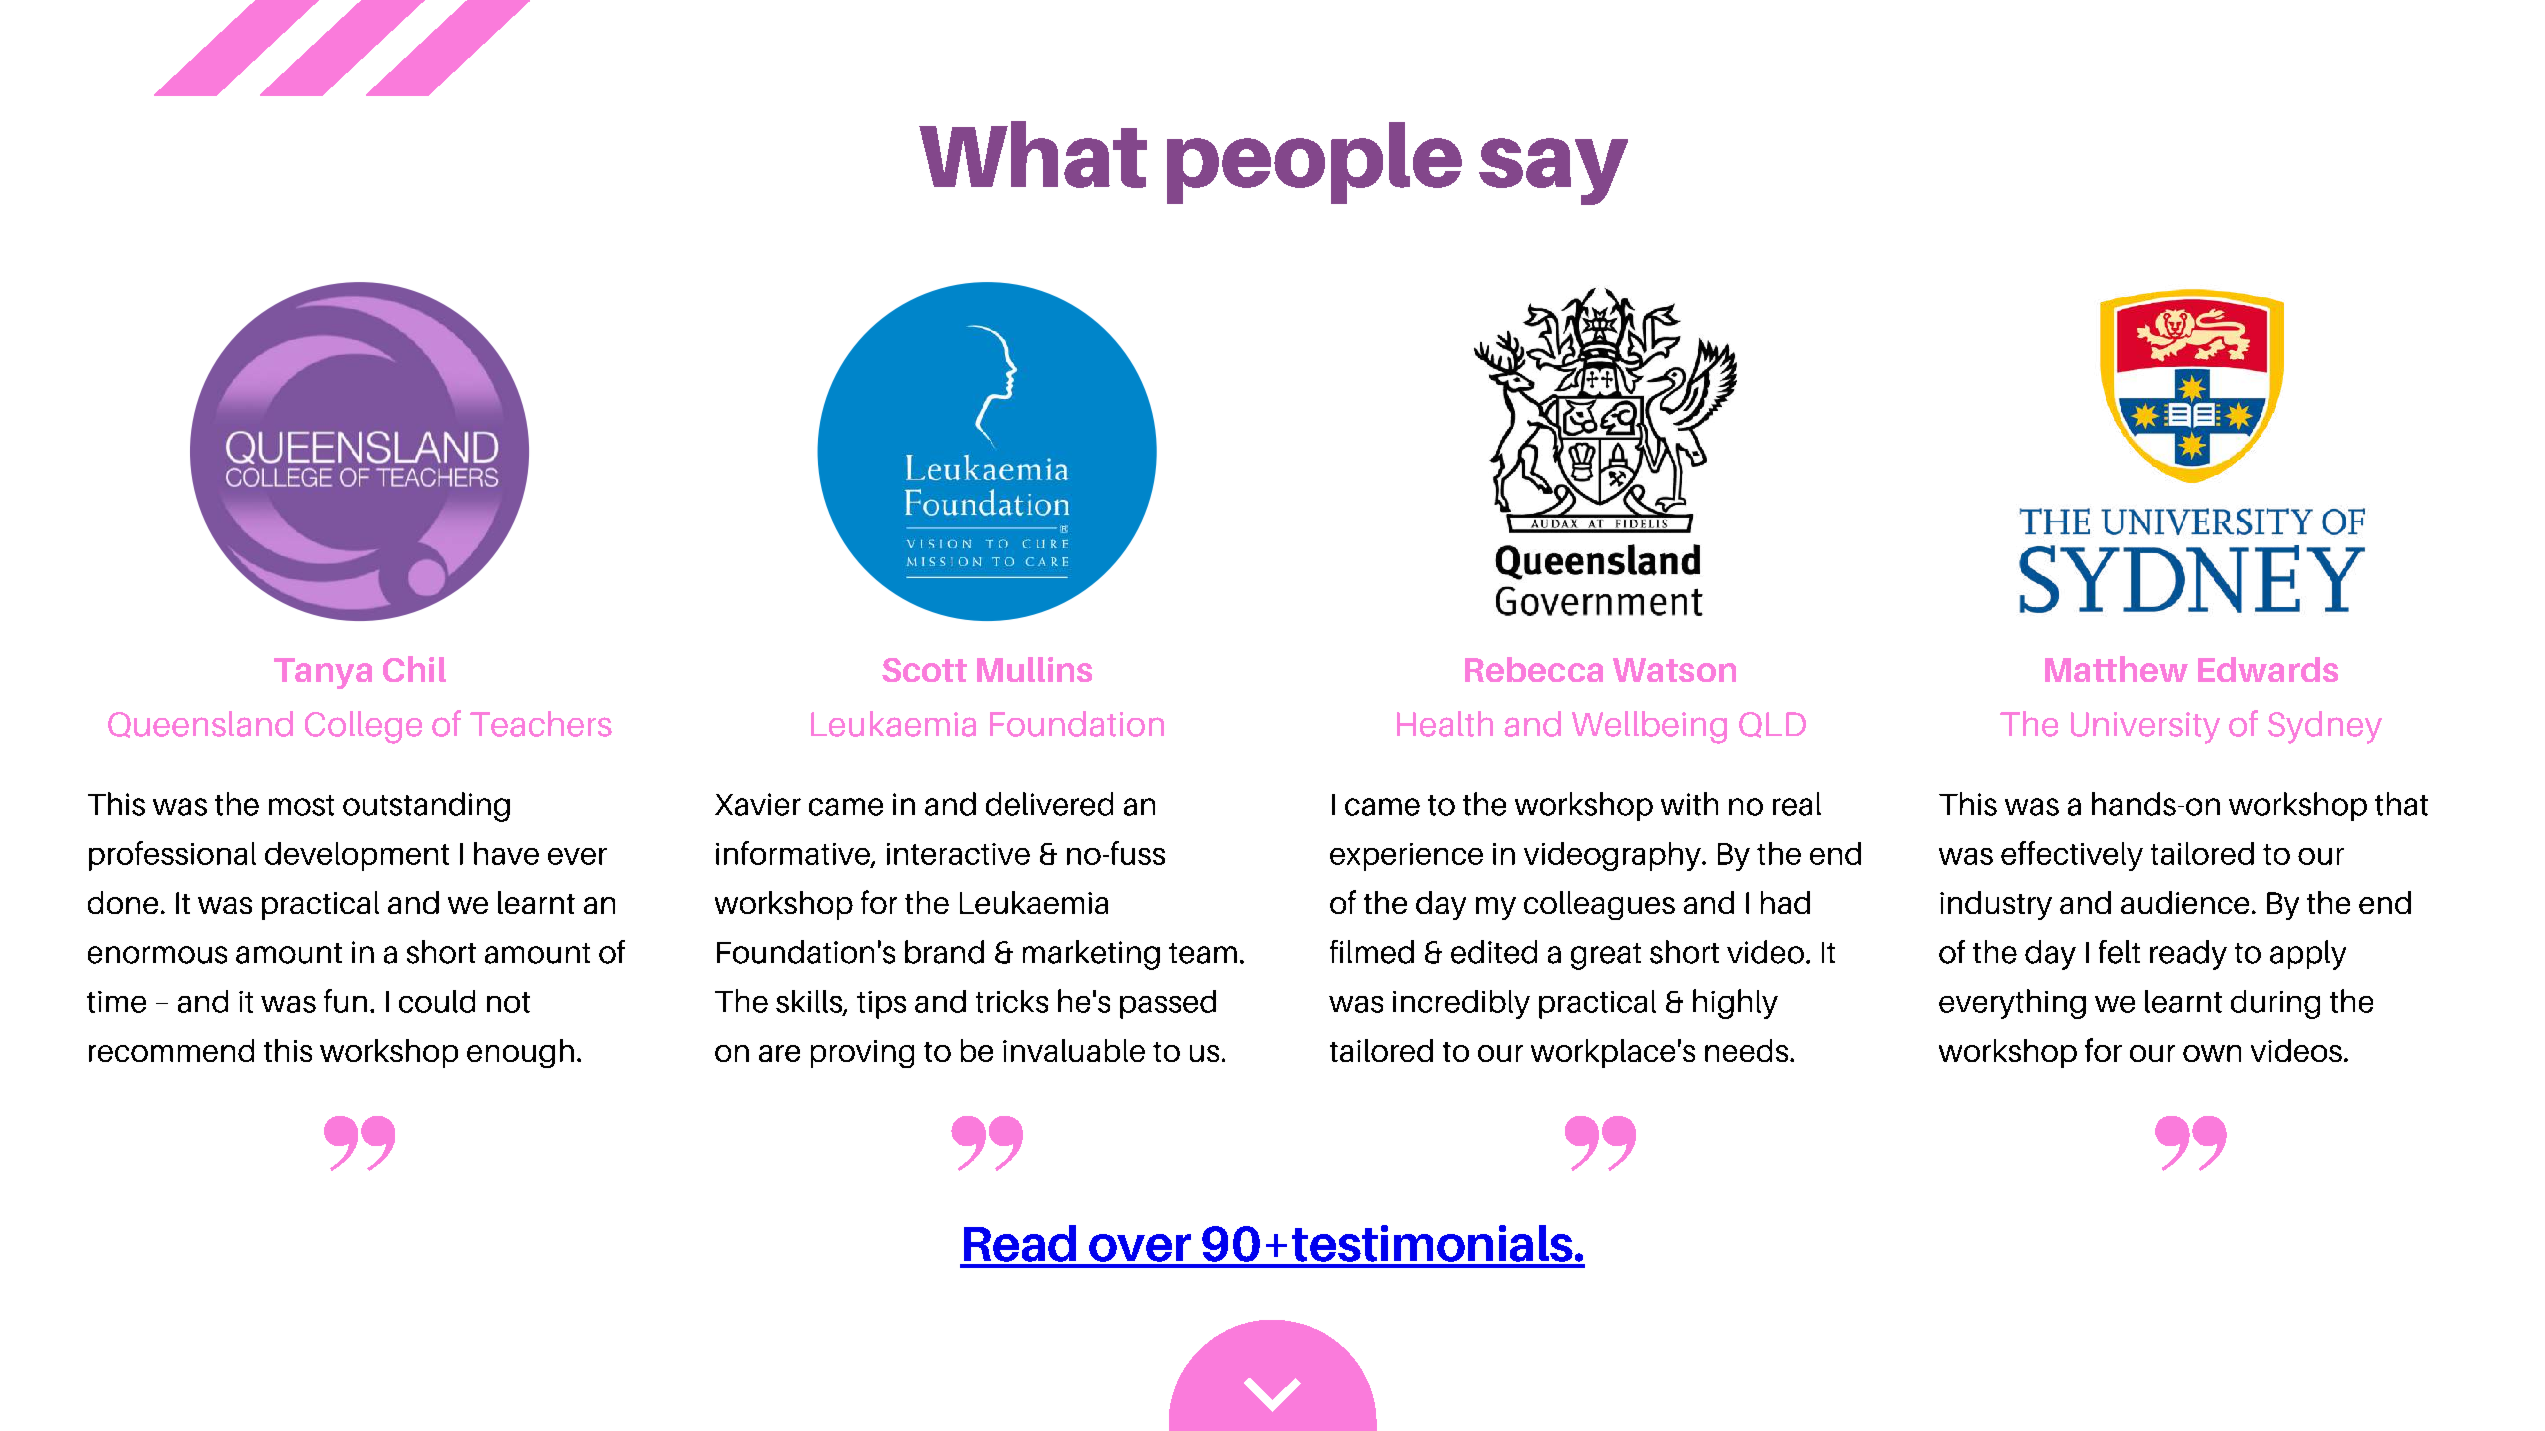  I want to click on Rebecca, so click(1534, 669).
